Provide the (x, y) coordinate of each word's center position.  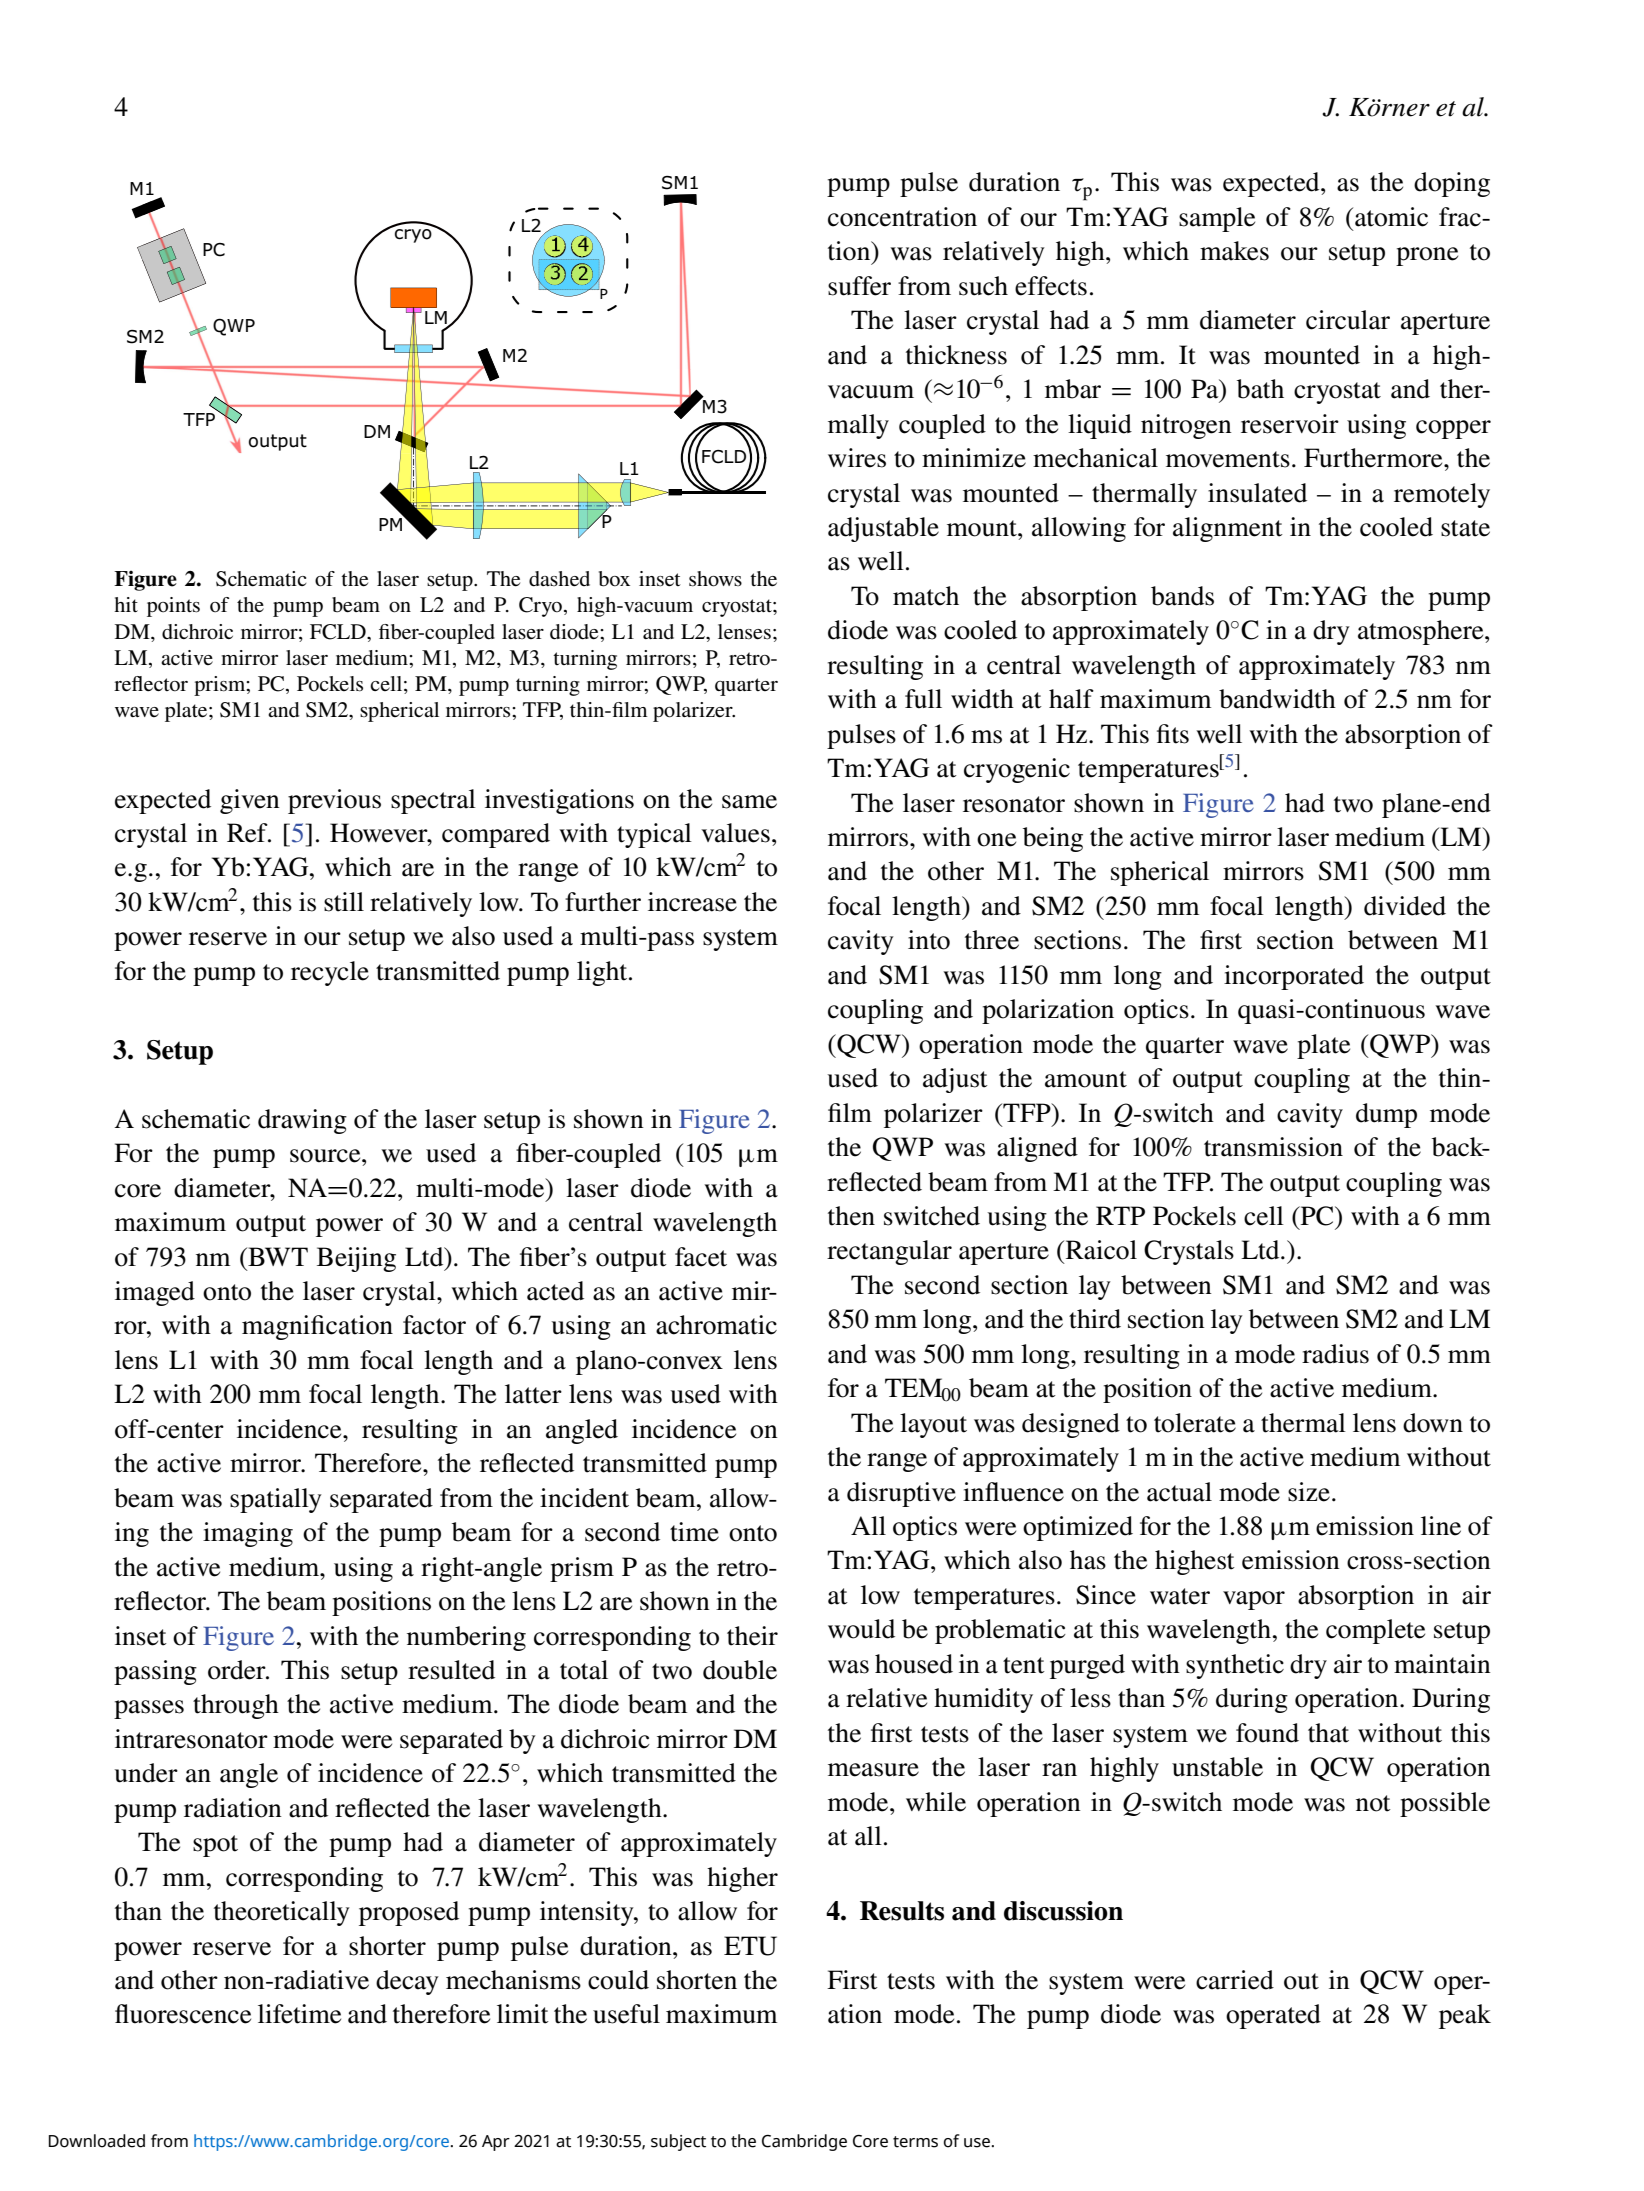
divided (1405, 906)
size (1309, 1492)
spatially (276, 1500)
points (173, 607)
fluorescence (183, 2014)
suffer (859, 286)
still (344, 902)
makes (1234, 251)
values (735, 833)
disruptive (901, 1494)
